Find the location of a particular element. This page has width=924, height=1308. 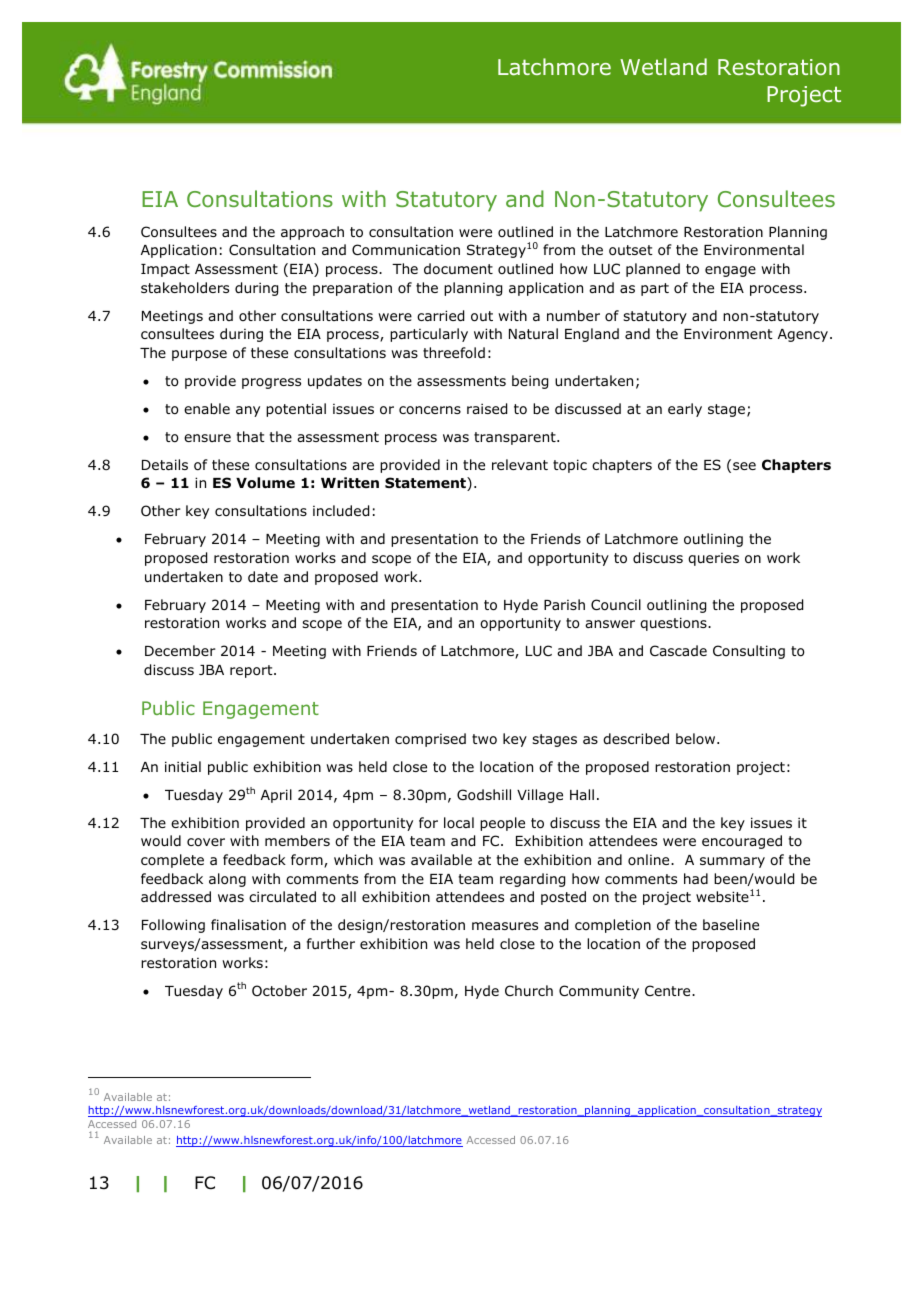

two is located at coordinates (484, 739).
